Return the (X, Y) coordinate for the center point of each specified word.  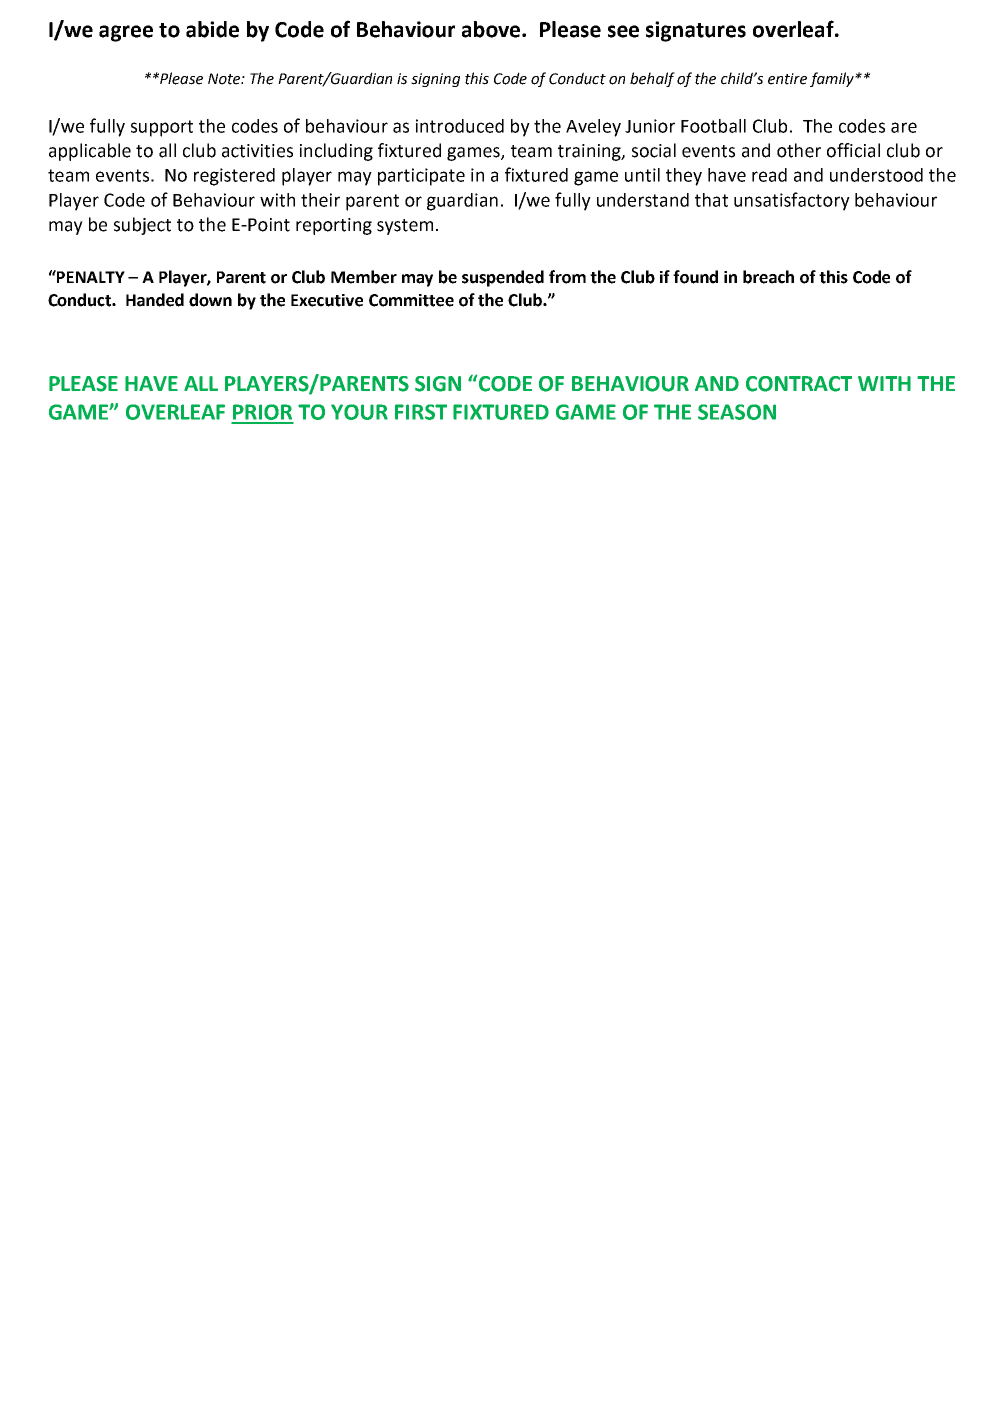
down (210, 300)
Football (713, 126)
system (405, 227)
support (162, 128)
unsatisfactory (792, 201)
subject (142, 226)
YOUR (359, 412)
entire (787, 79)
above (492, 29)
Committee (411, 300)
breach (768, 277)
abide (212, 29)
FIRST (421, 412)
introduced (460, 126)
